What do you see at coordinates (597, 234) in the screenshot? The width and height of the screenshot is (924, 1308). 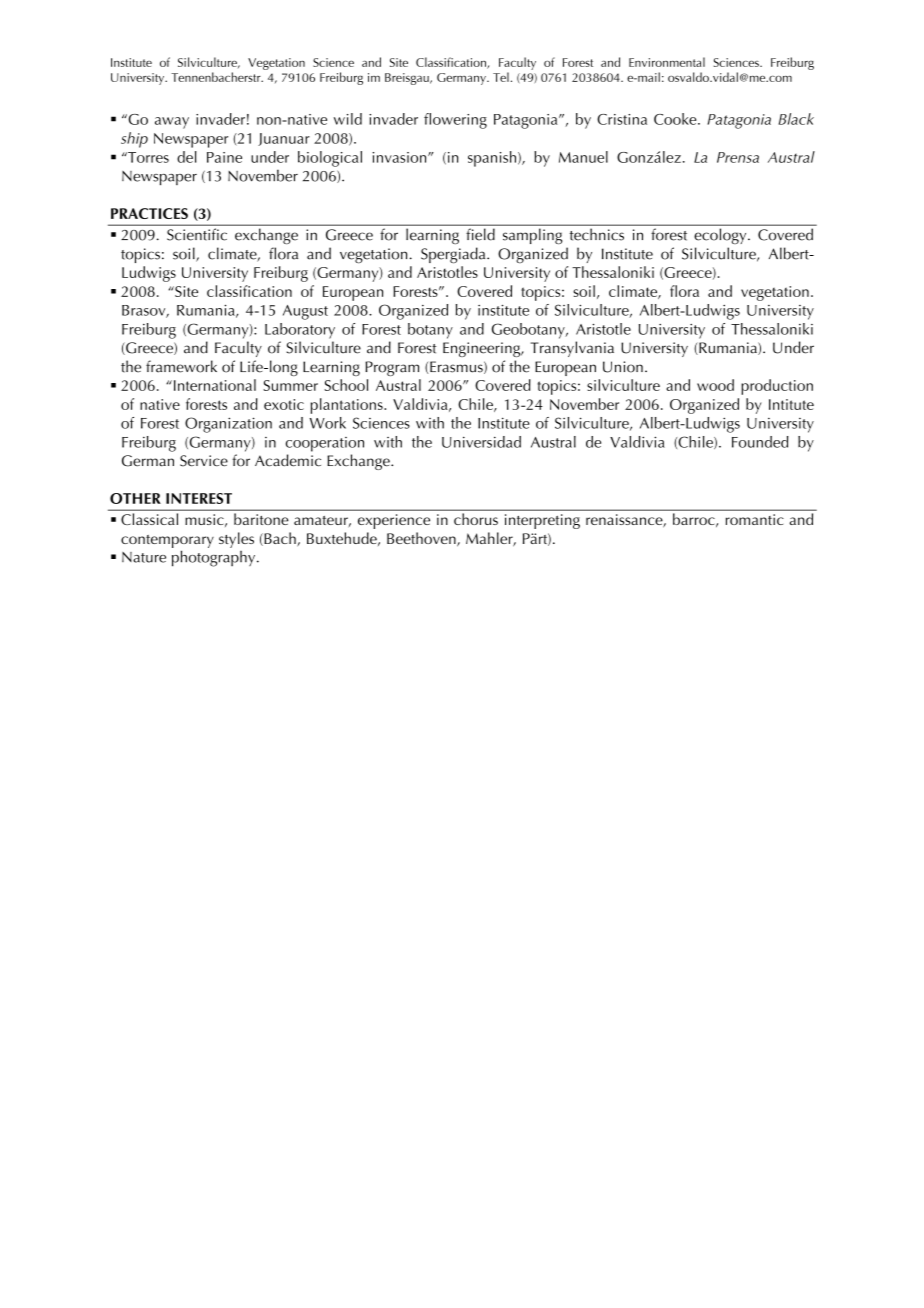 I see `technics` at bounding box center [597, 234].
